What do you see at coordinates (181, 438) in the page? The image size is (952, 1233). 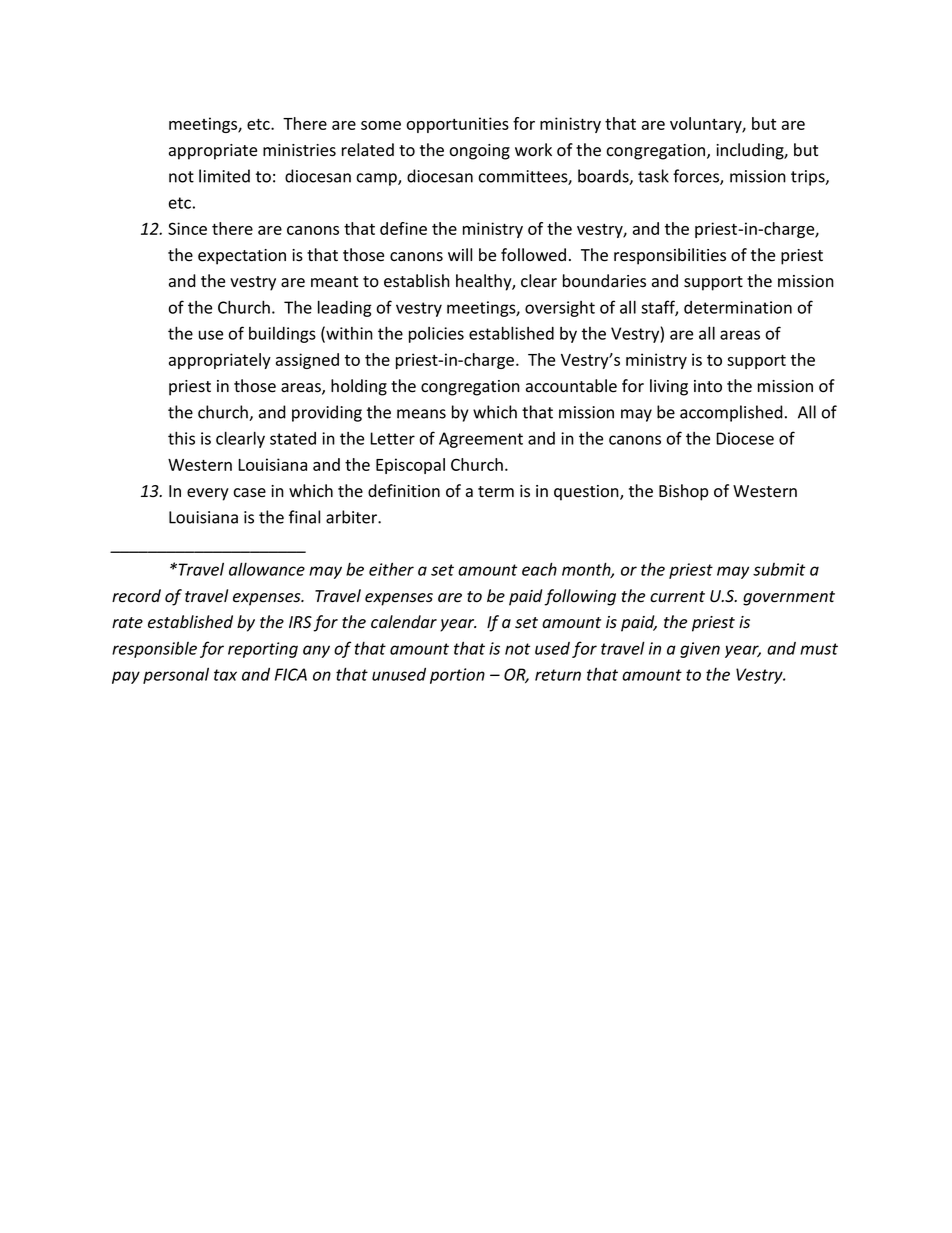 I see `this` at bounding box center [181, 438].
